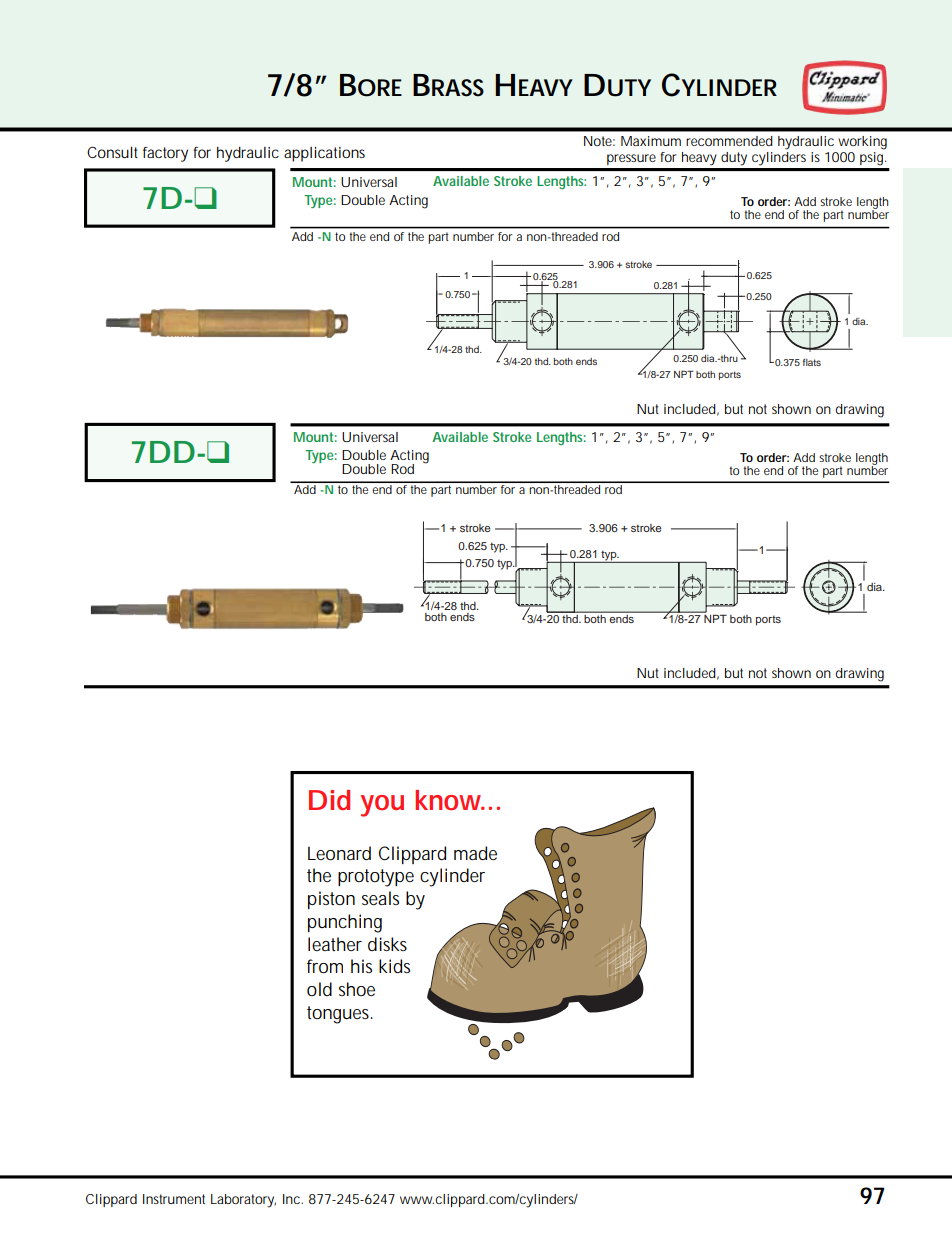  I want to click on factory, so click(165, 154).
